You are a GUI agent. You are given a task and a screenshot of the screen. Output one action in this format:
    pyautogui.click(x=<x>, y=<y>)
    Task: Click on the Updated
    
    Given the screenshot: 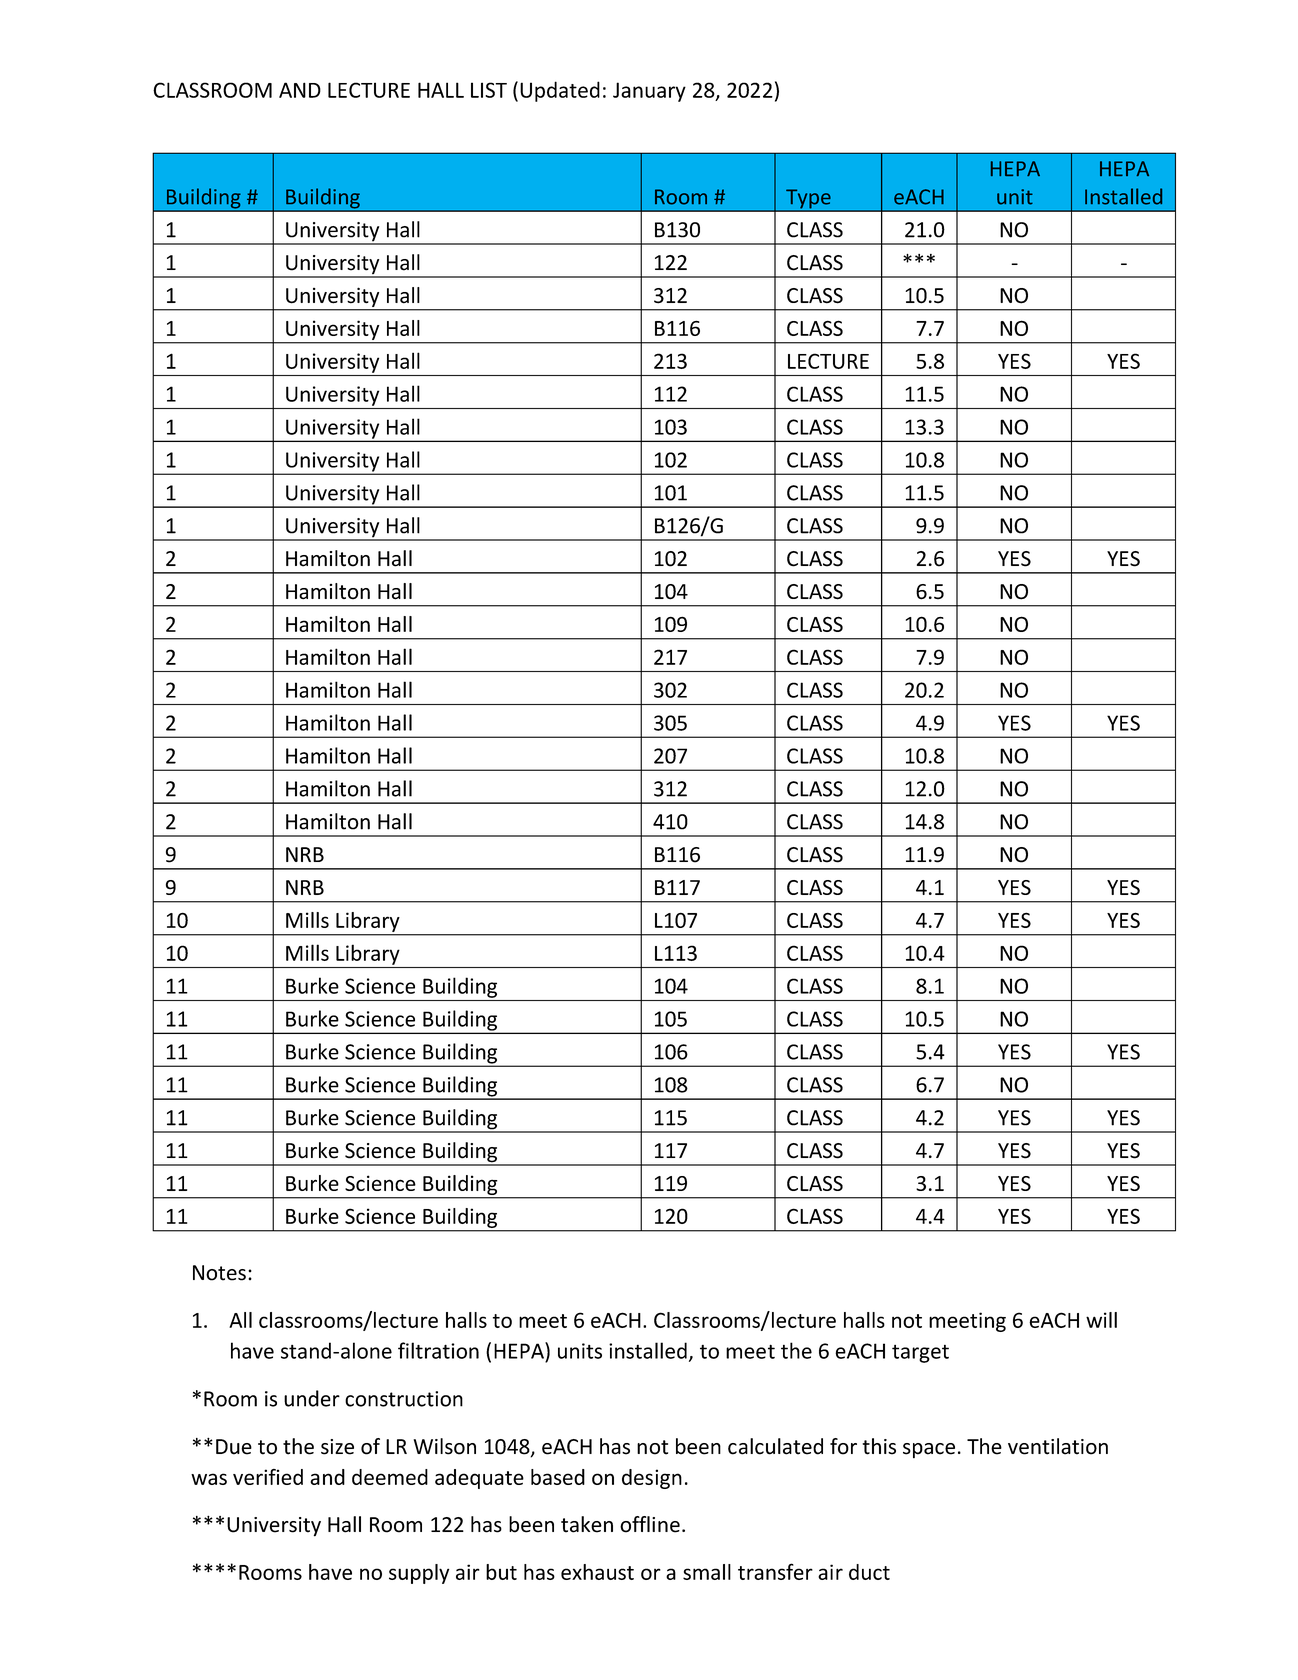 What is the action you would take?
    pyautogui.click(x=560, y=91)
